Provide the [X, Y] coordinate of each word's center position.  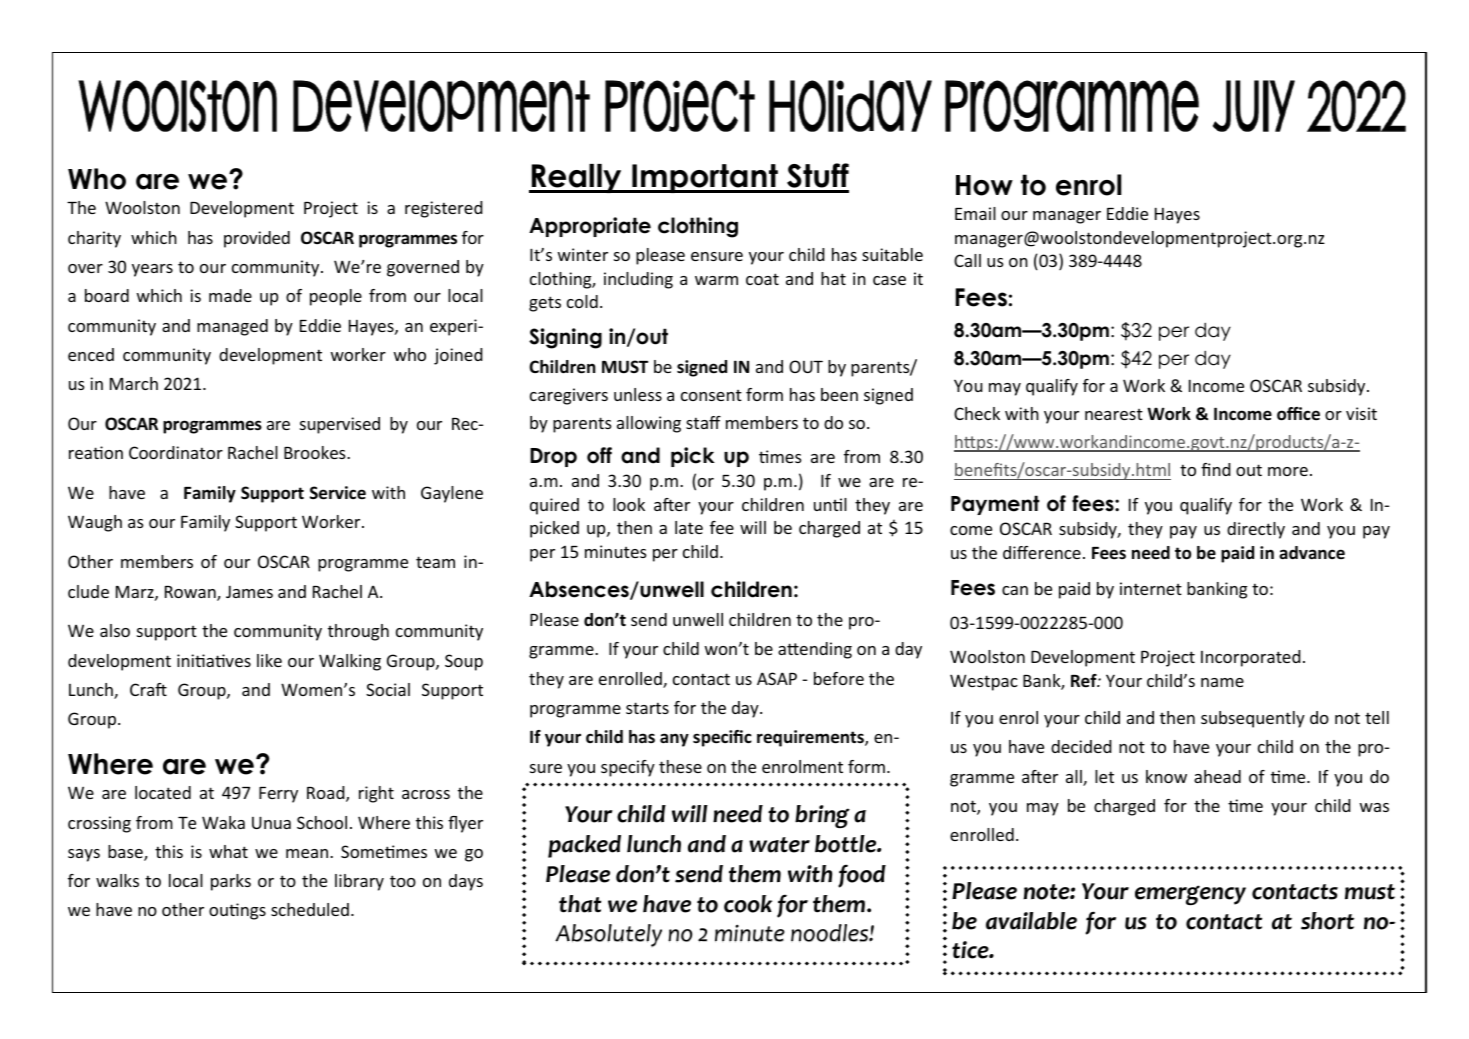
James [249, 591]
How [984, 185]
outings [237, 911]
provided [257, 239]
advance [1312, 552]
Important [705, 178]
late [689, 527]
